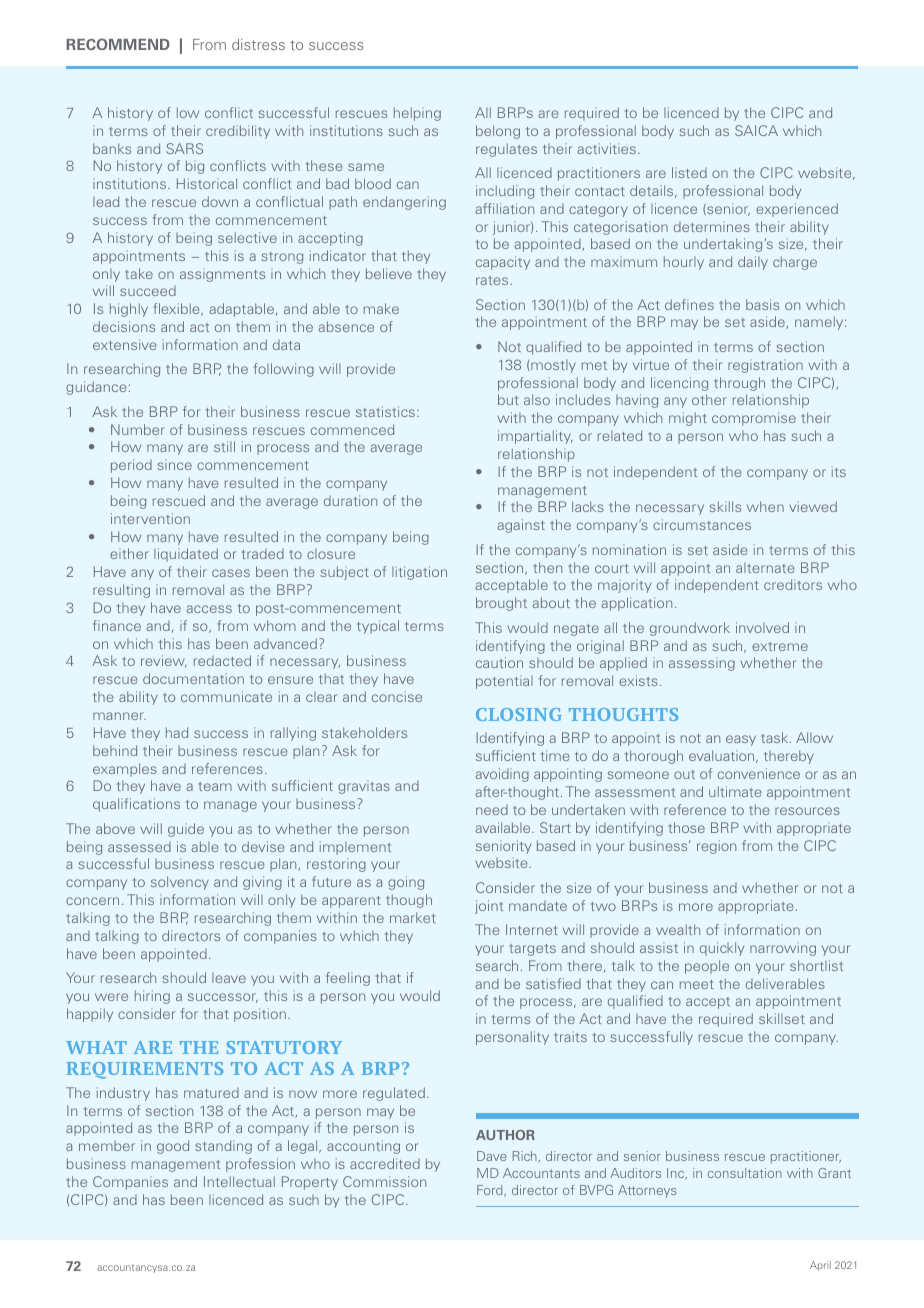 The height and width of the screenshot is (1308, 924). What do you see at coordinates (124, 344) in the screenshot?
I see `extensive` at bounding box center [124, 344].
